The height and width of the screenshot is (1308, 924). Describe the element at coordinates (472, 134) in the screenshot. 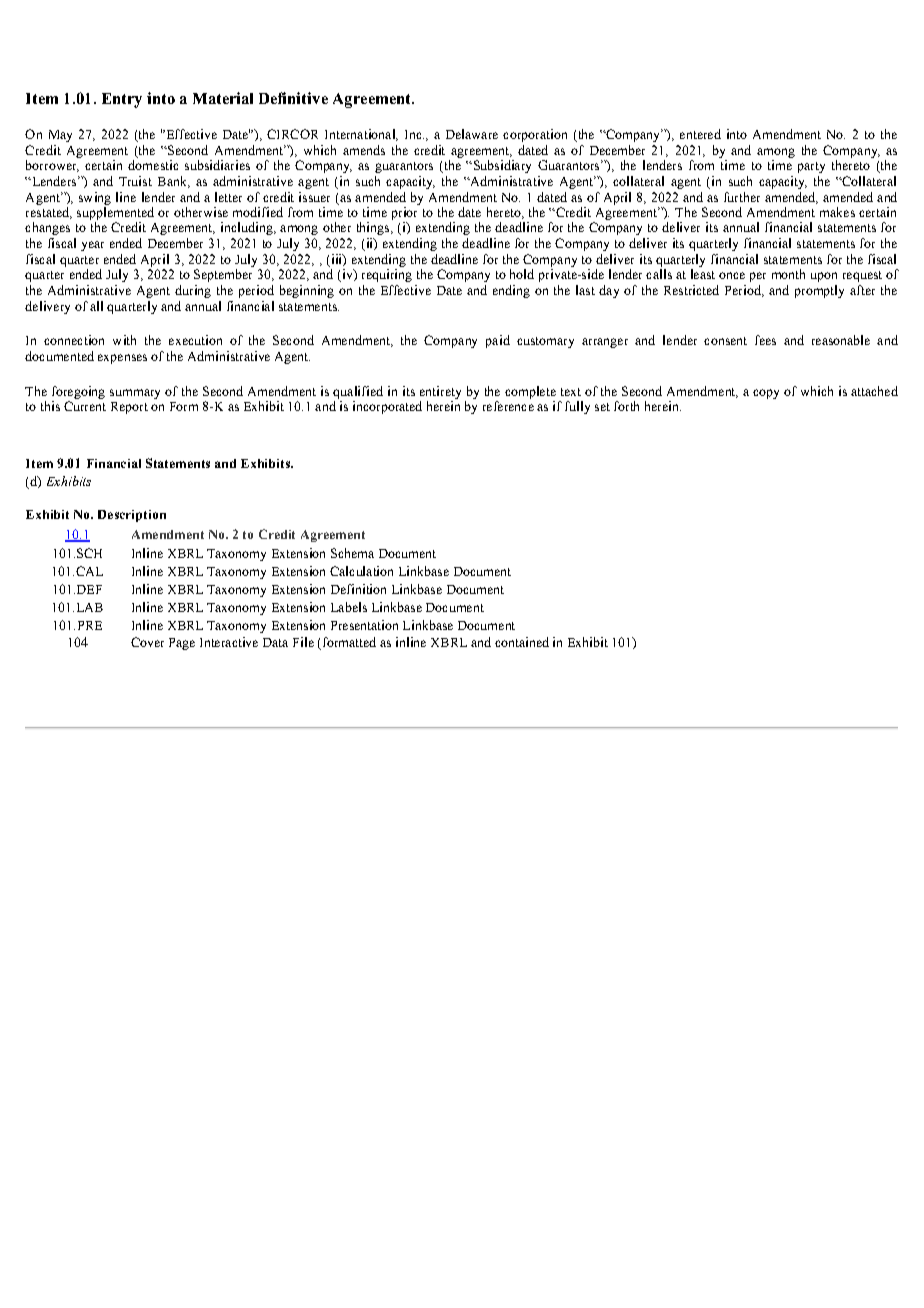

I see `Delaware` at that location.
